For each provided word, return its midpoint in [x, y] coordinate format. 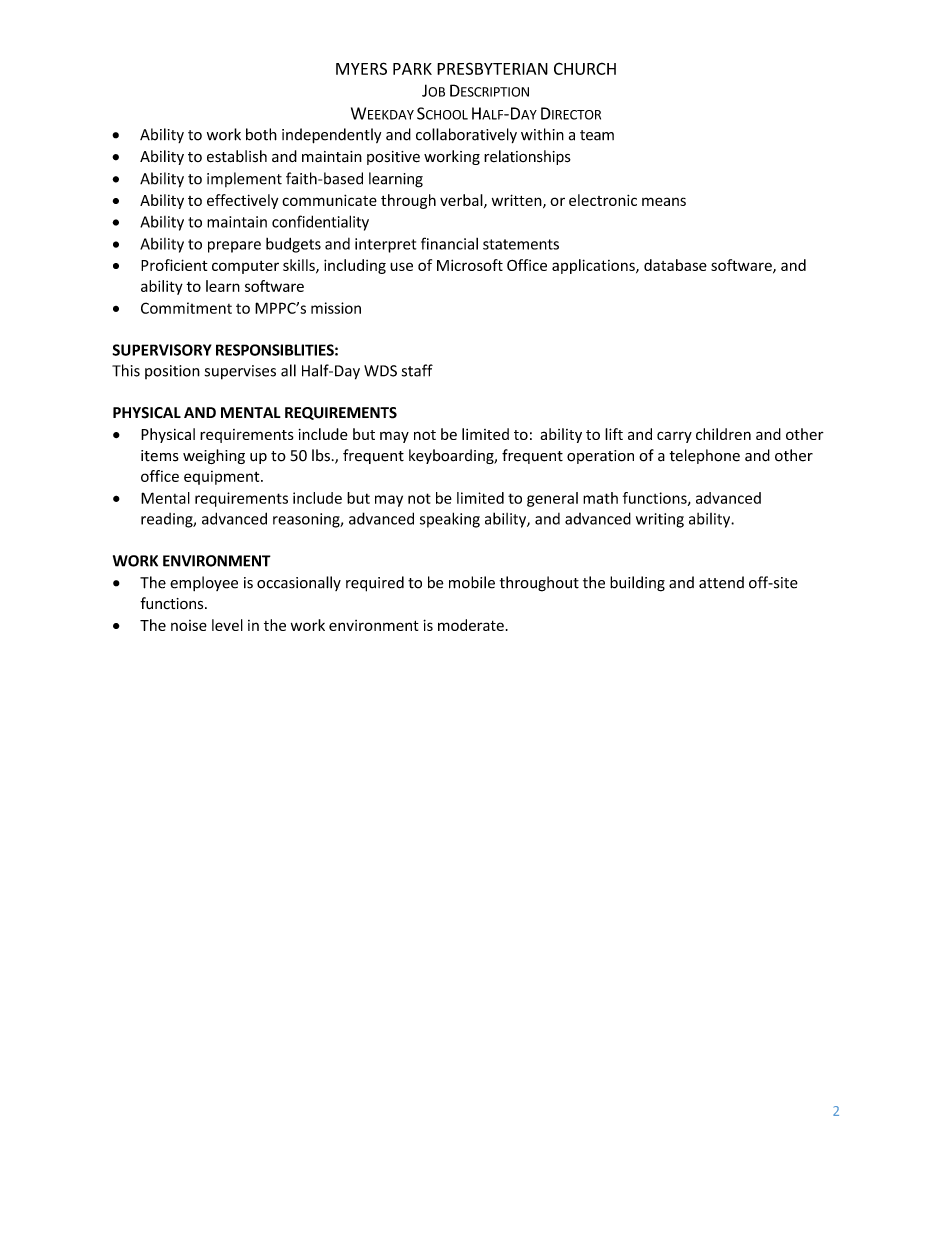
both [261, 134]
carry [674, 437]
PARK [412, 69]
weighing [214, 456]
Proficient [174, 265]
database [675, 265]
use [401, 266]
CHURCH [585, 68]
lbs [321, 455]
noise [189, 625]
